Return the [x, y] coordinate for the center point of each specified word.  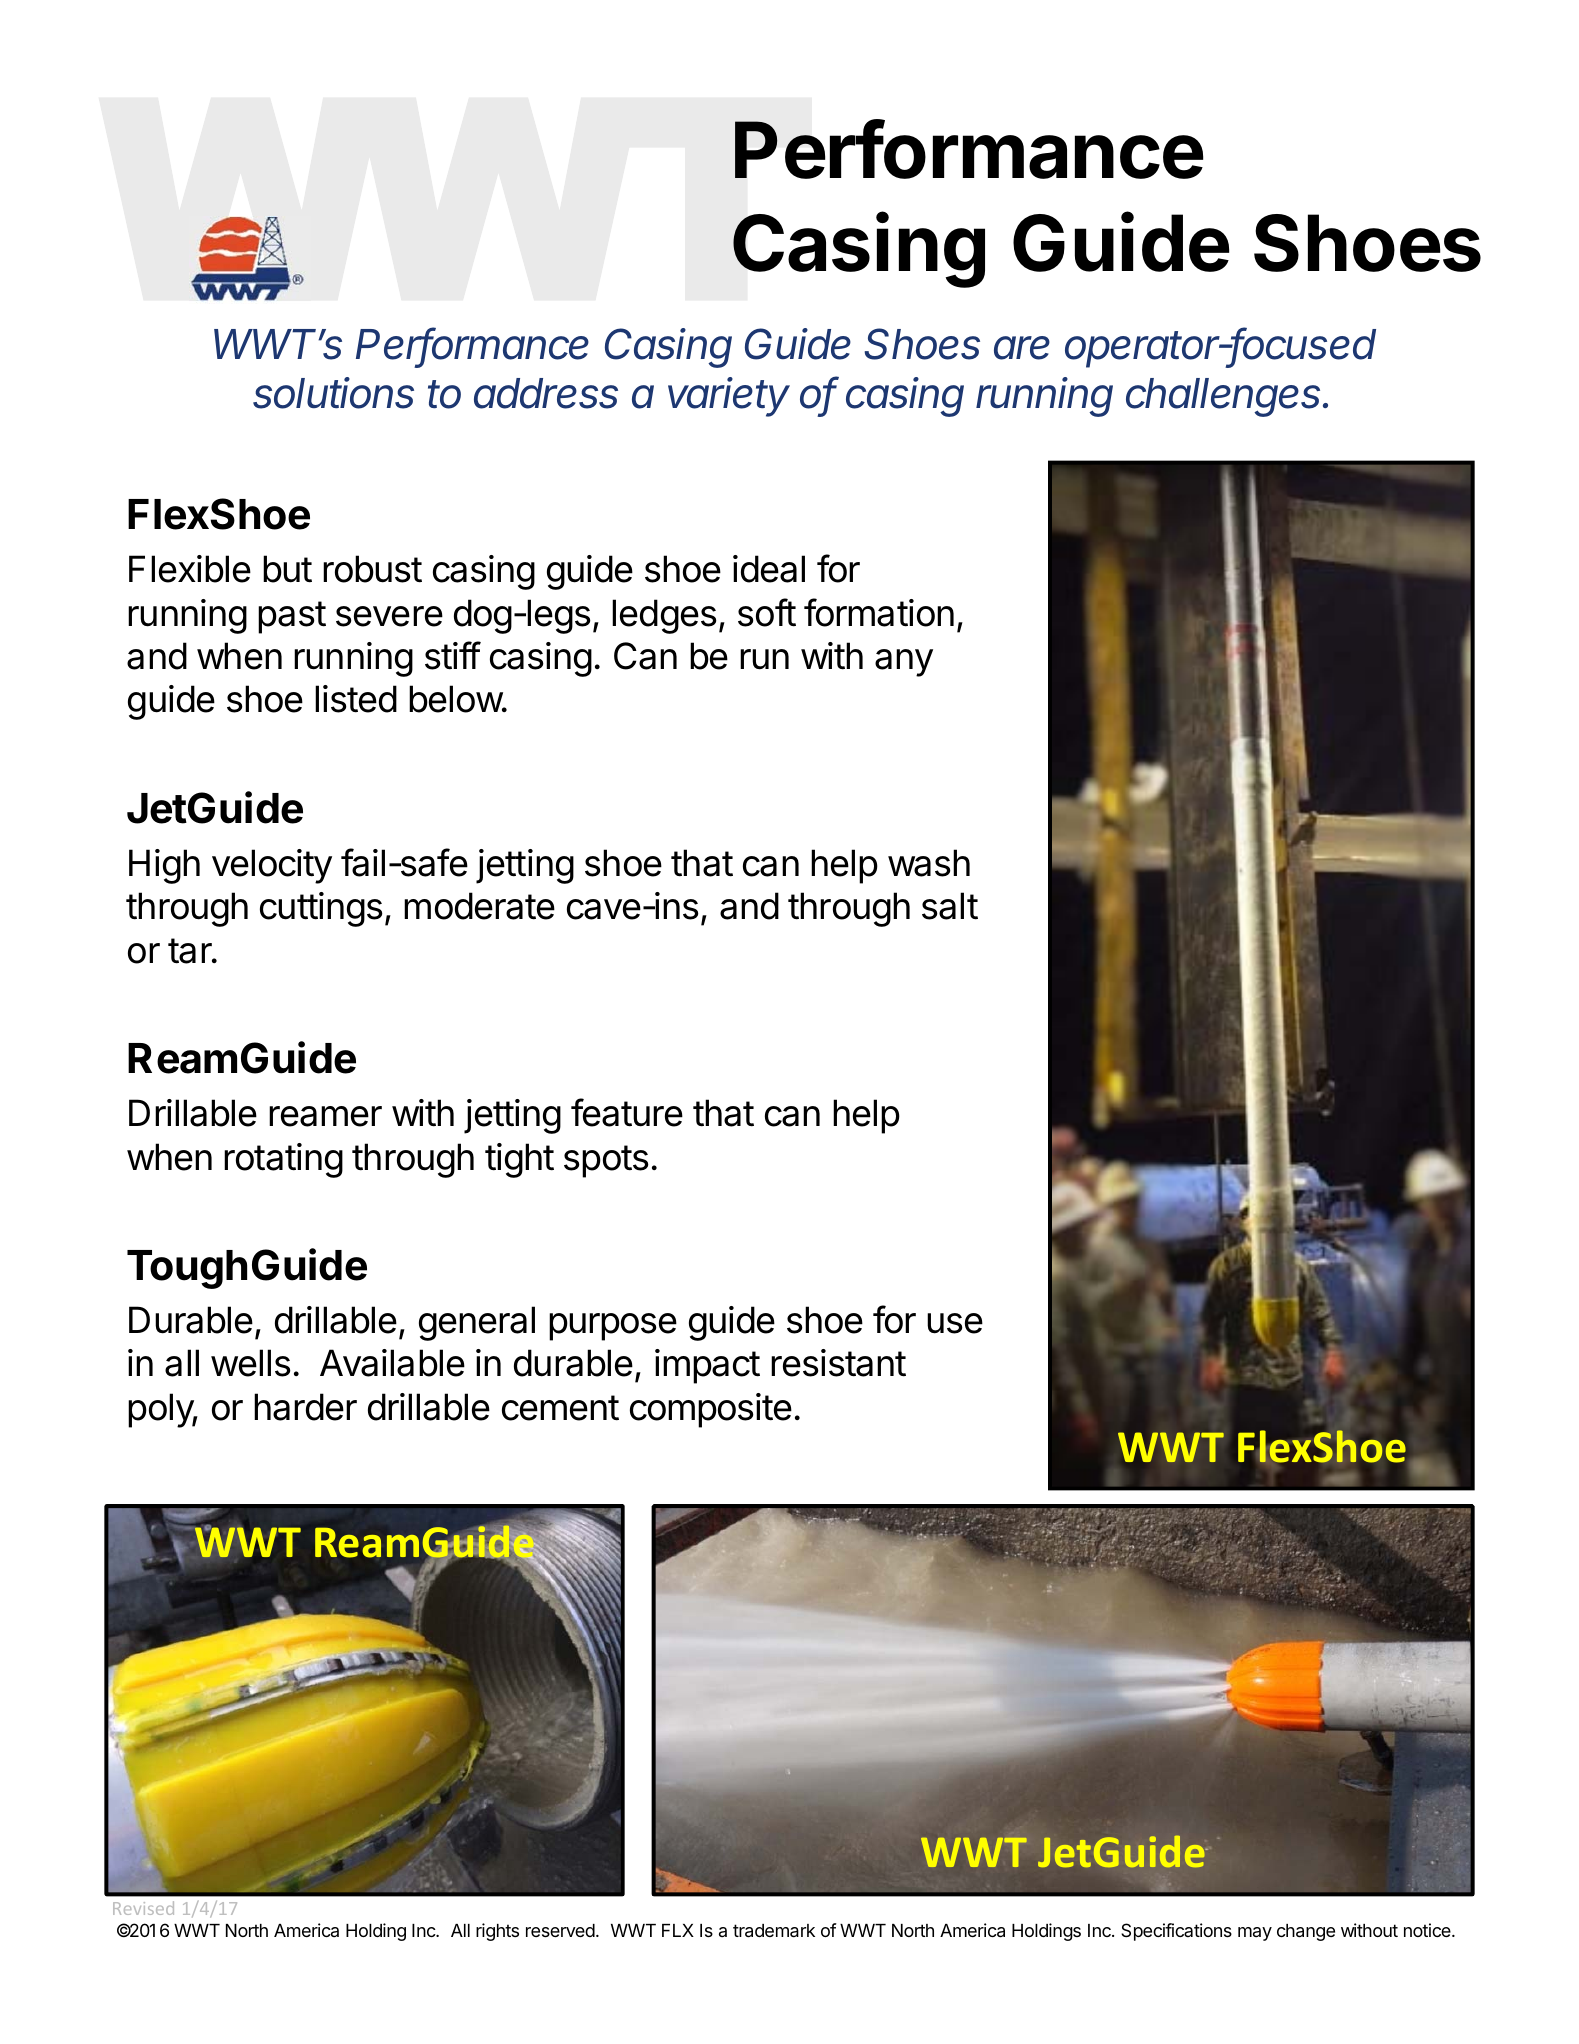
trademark [774, 1931]
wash [929, 863]
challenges [1225, 397]
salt [950, 906]
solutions [333, 393]
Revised [143, 1908]
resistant [838, 1363]
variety [729, 397]
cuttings [321, 909]
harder [305, 1407]
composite [711, 1410]
